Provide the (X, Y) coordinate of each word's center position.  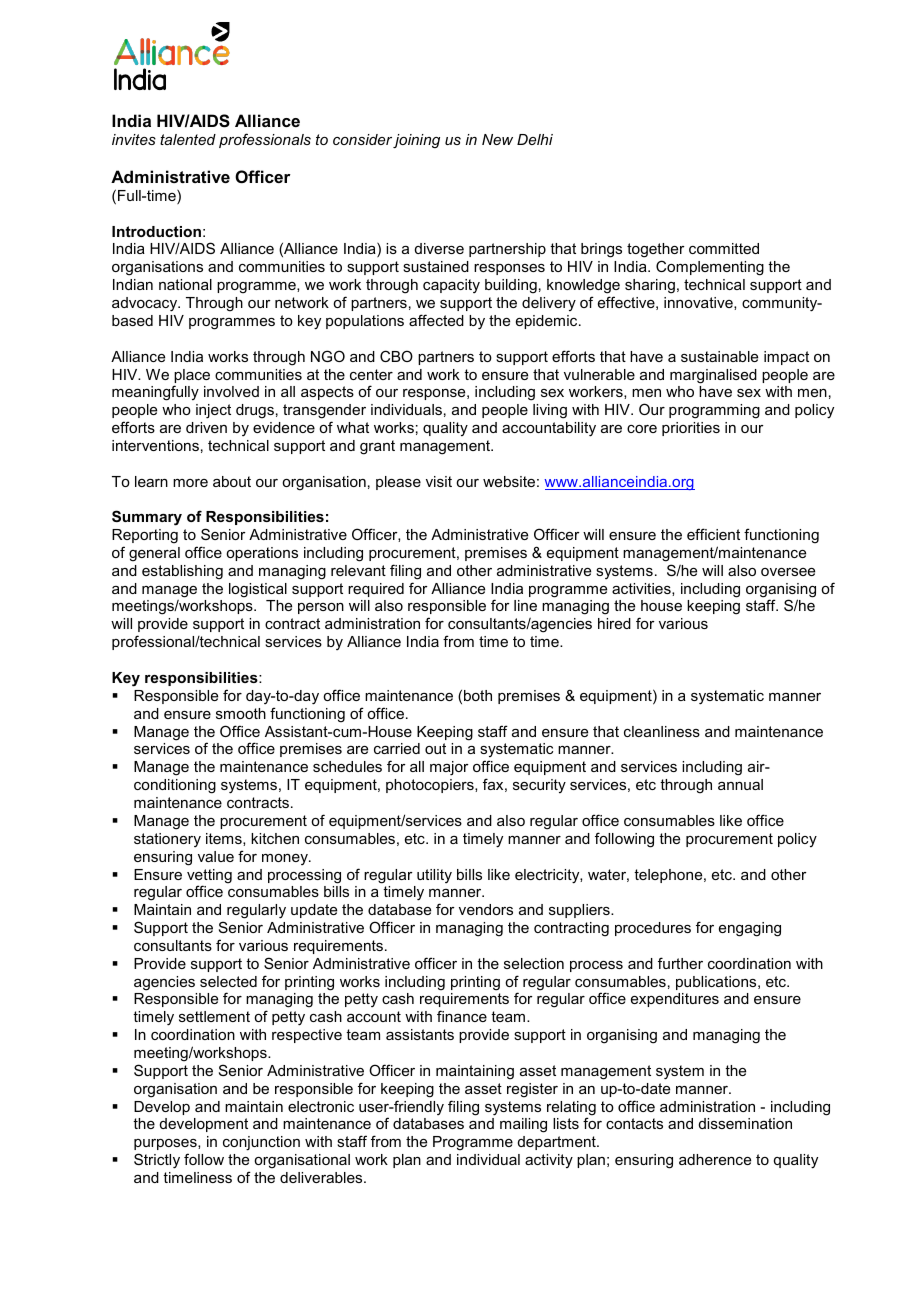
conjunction (261, 1143)
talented (188, 139)
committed (724, 248)
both (478, 695)
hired (614, 623)
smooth (241, 713)
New (497, 139)
